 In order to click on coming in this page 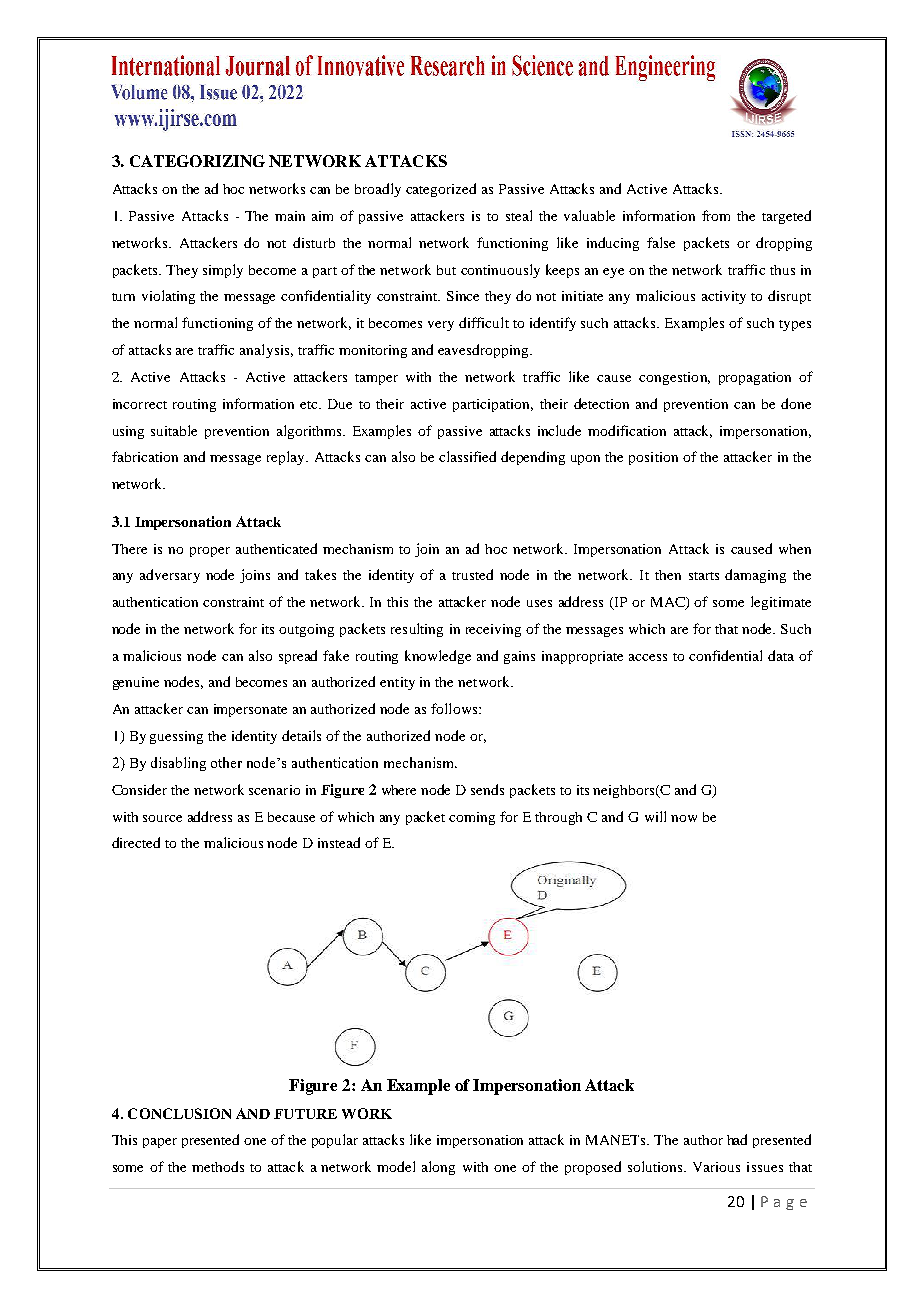, I will do `click(472, 818)`.
